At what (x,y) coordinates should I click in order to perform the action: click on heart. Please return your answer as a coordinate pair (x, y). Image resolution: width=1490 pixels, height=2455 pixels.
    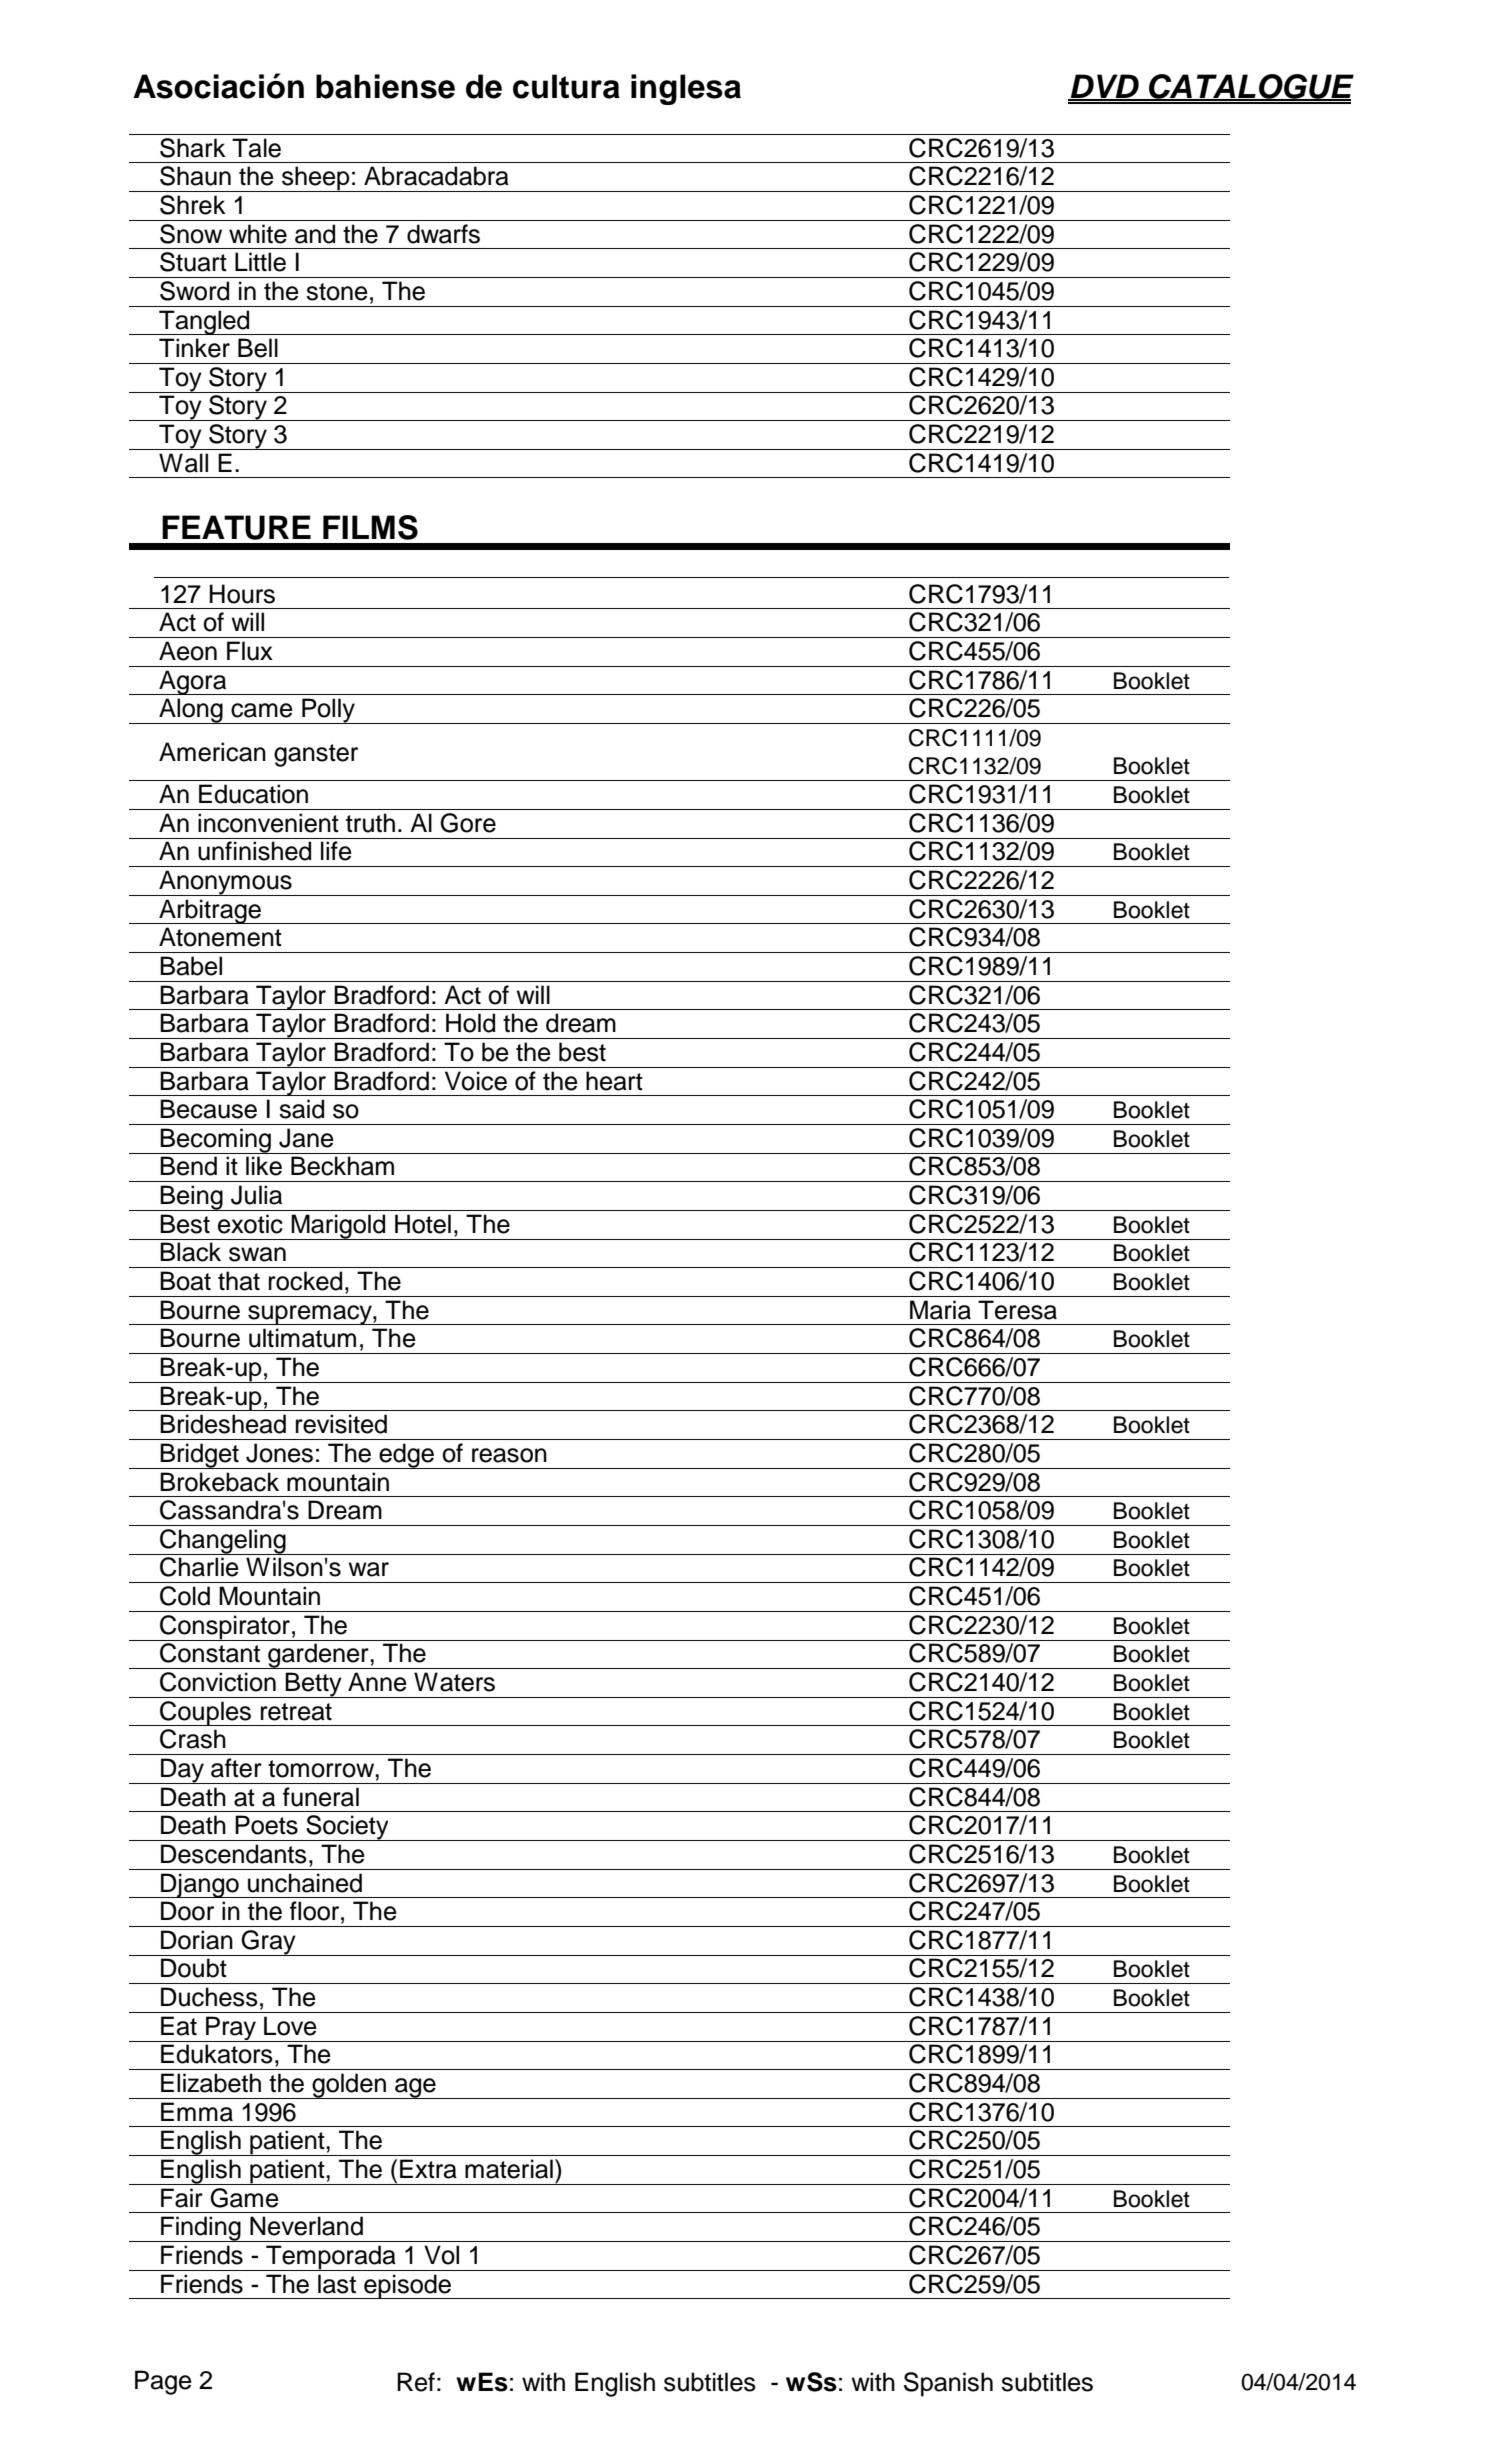
    Looking at the image, I should click on (614, 1081).
